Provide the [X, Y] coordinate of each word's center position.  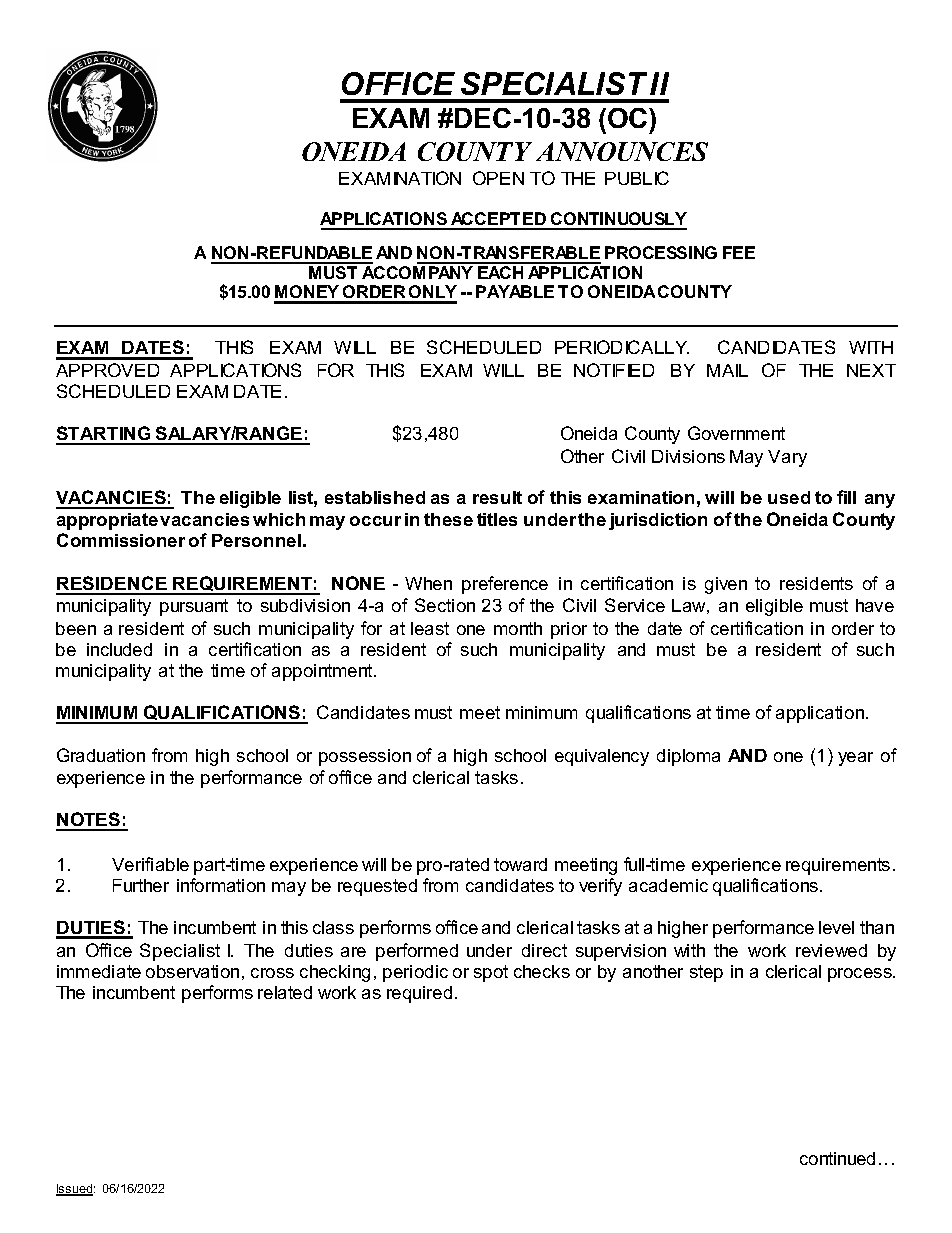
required [419, 994]
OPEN [498, 178]
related [285, 992]
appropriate [107, 521]
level [836, 927]
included [119, 649]
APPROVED [107, 370]
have [875, 605]
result [497, 497]
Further [141, 885]
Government [736, 433]
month [518, 628]
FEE [739, 252]
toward [520, 864]
